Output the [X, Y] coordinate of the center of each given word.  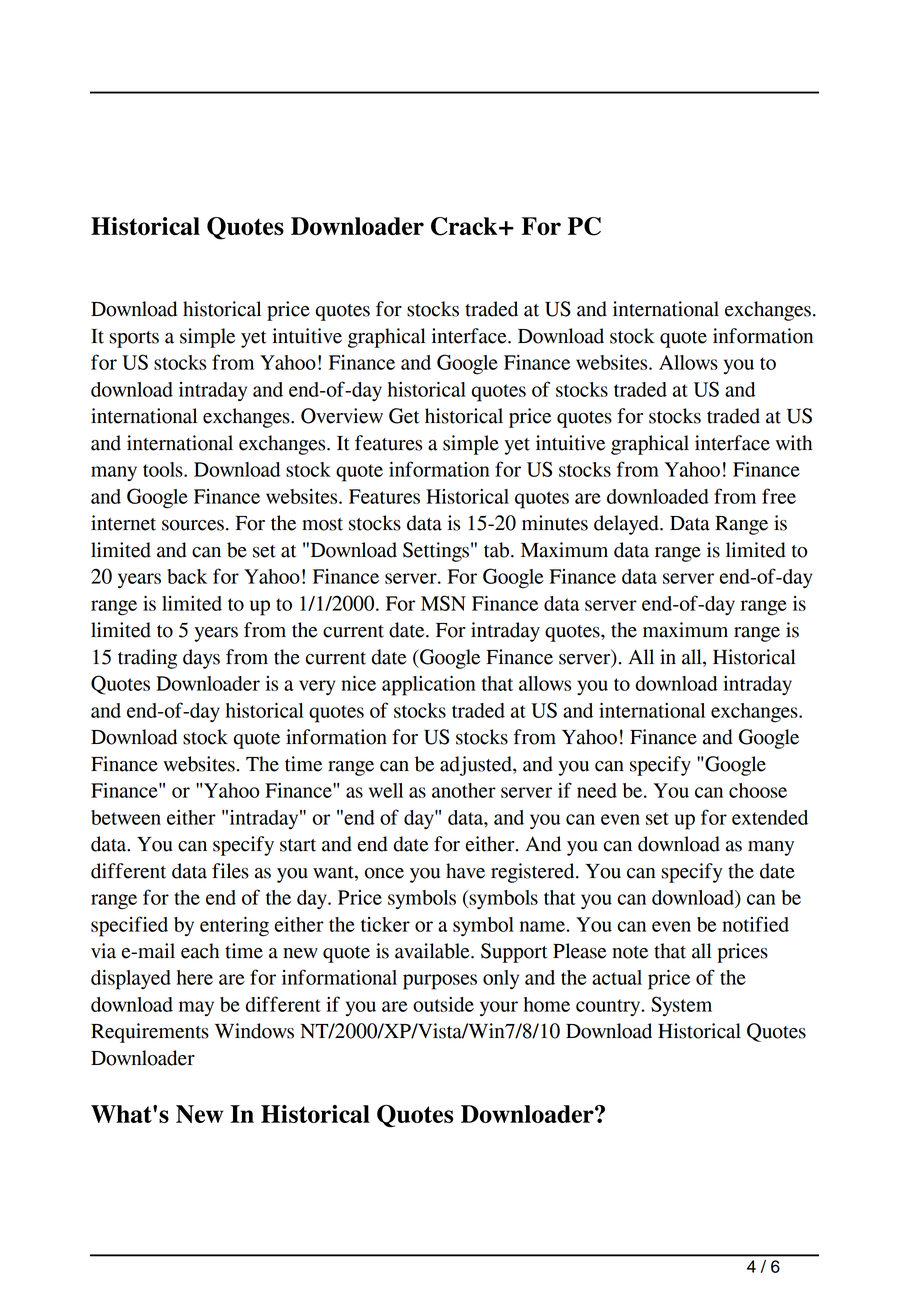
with [794, 443]
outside [443, 1004]
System [681, 1006]
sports [134, 339]
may [196, 1008]
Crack [465, 226]
